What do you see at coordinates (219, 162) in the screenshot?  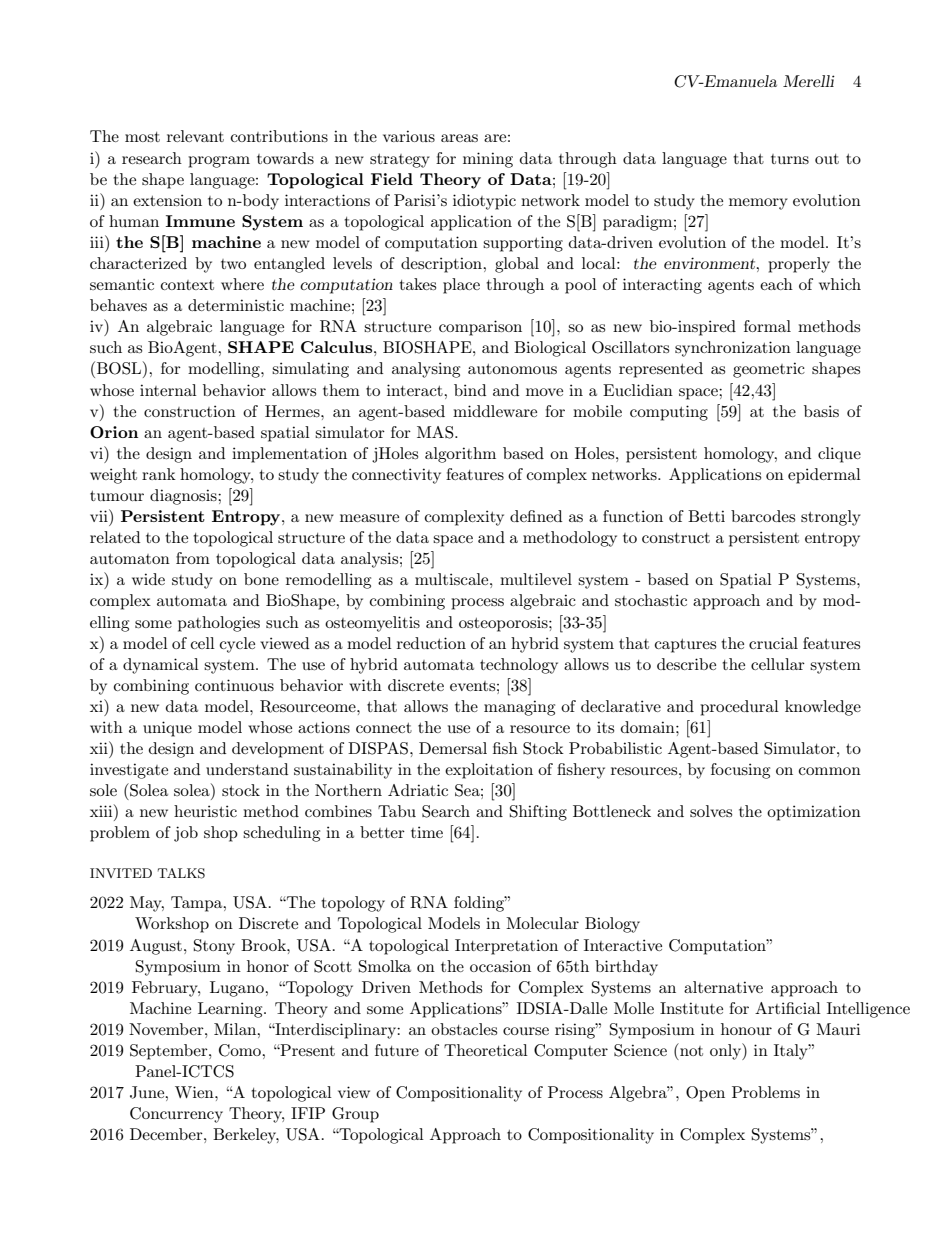 I see `program` at bounding box center [219, 162].
